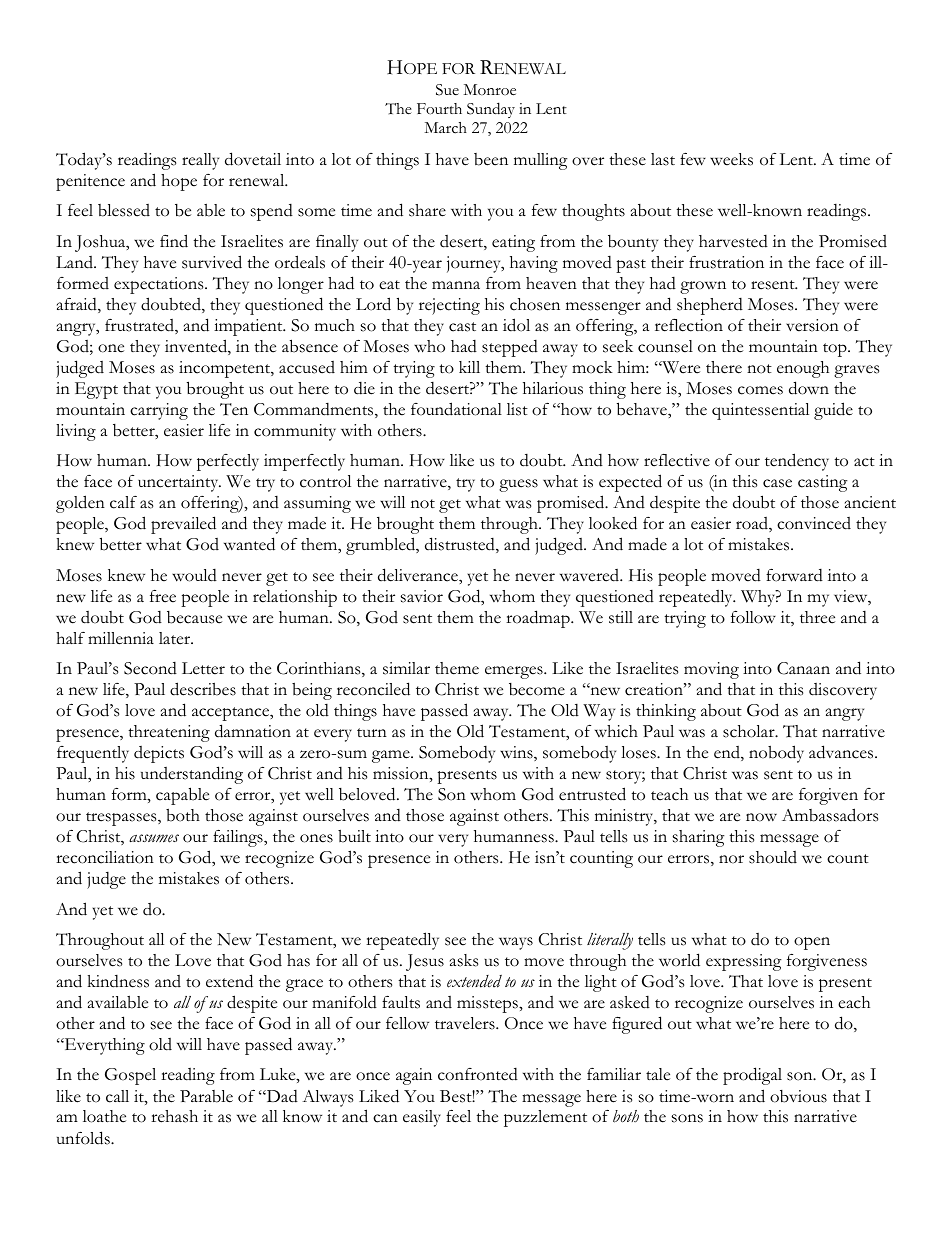  I want to click on really, so click(200, 161).
